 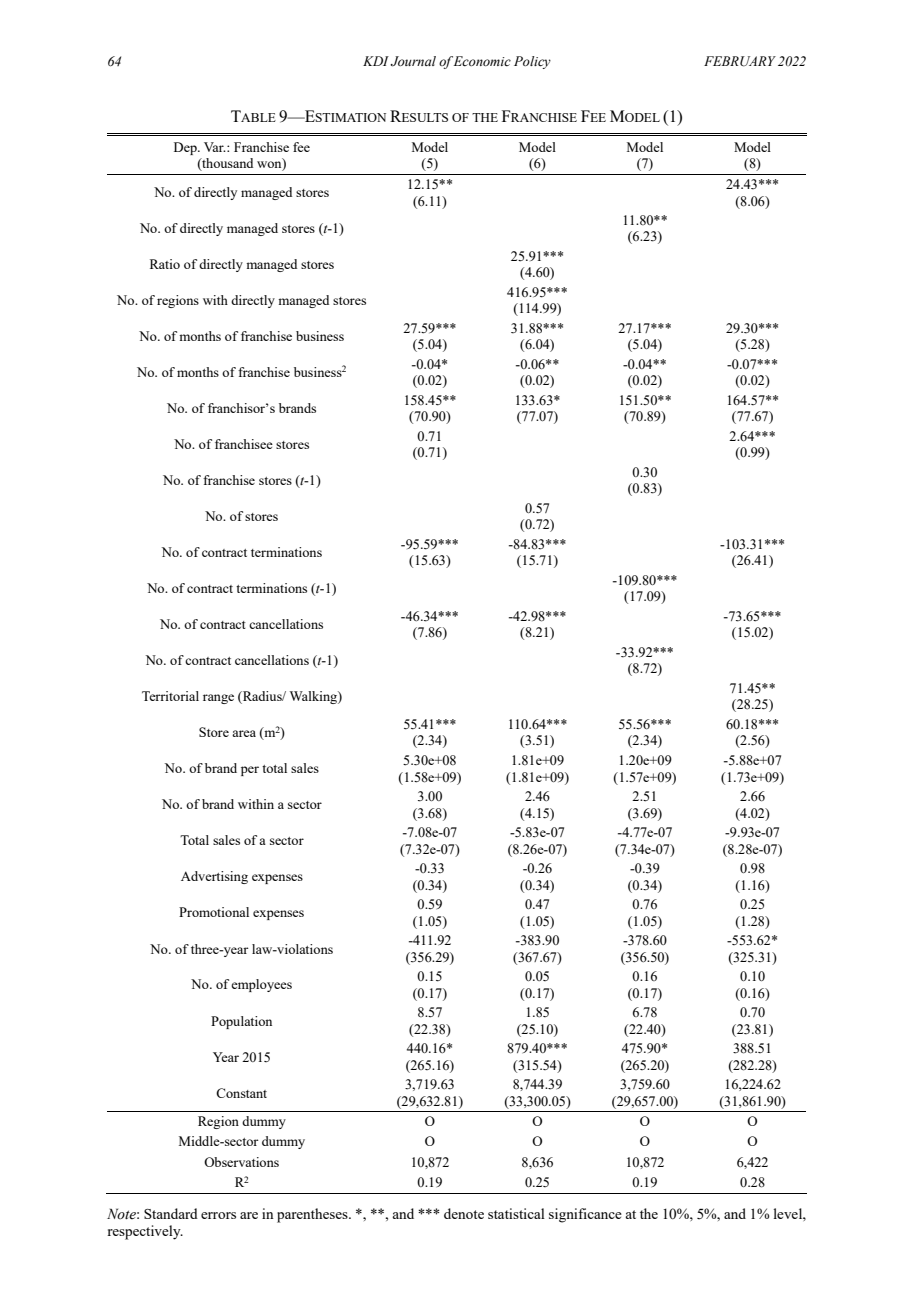 I want to click on Journal, so click(x=413, y=61).
